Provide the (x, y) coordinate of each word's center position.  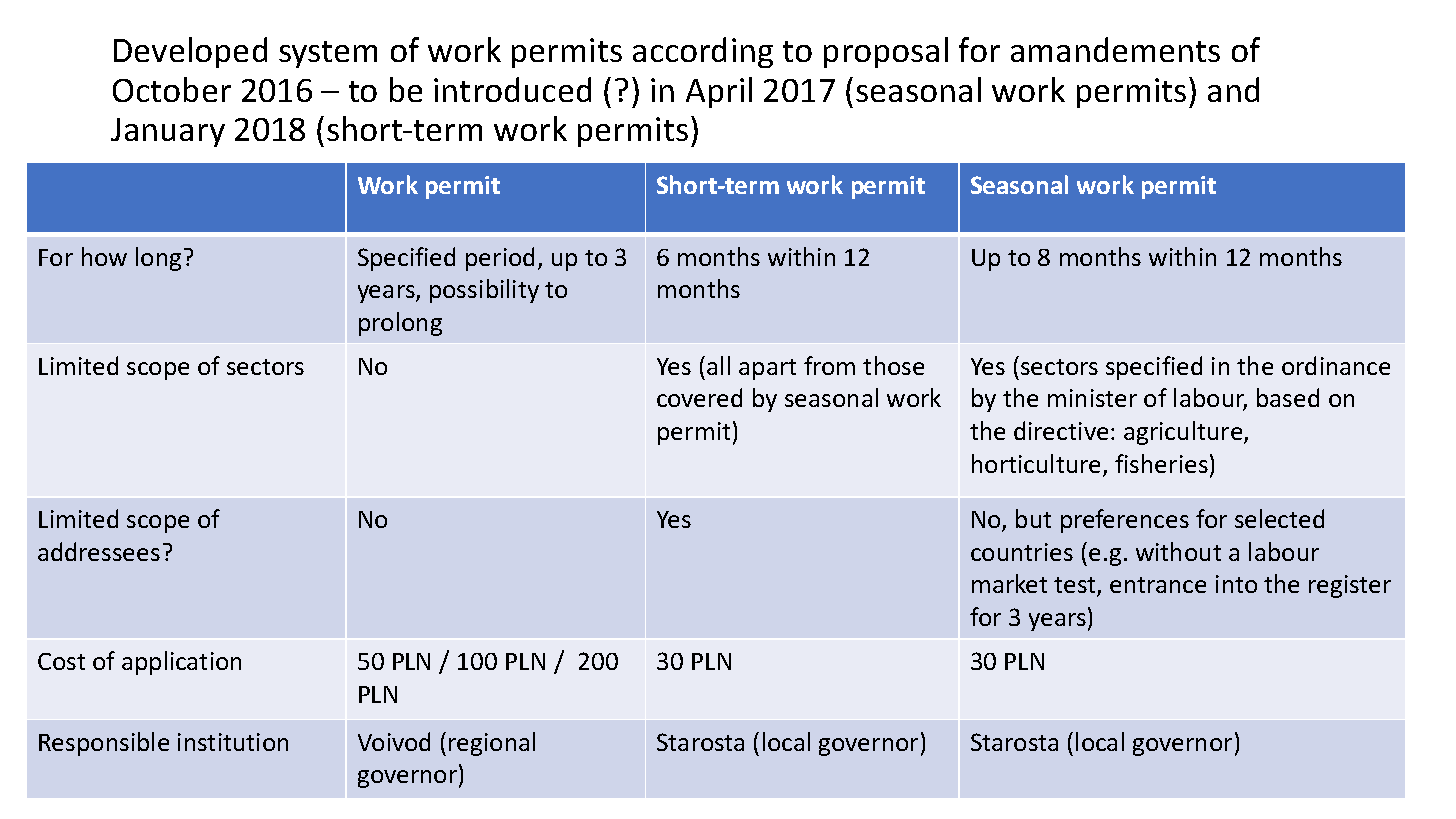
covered (699, 397)
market (1009, 583)
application (181, 663)
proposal (886, 52)
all (718, 365)
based (1288, 397)
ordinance (1336, 365)
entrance (1158, 585)
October (172, 89)
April (719, 92)
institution (233, 742)
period (500, 259)
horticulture (1036, 463)
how (104, 256)
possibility (484, 291)
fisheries (1161, 463)
